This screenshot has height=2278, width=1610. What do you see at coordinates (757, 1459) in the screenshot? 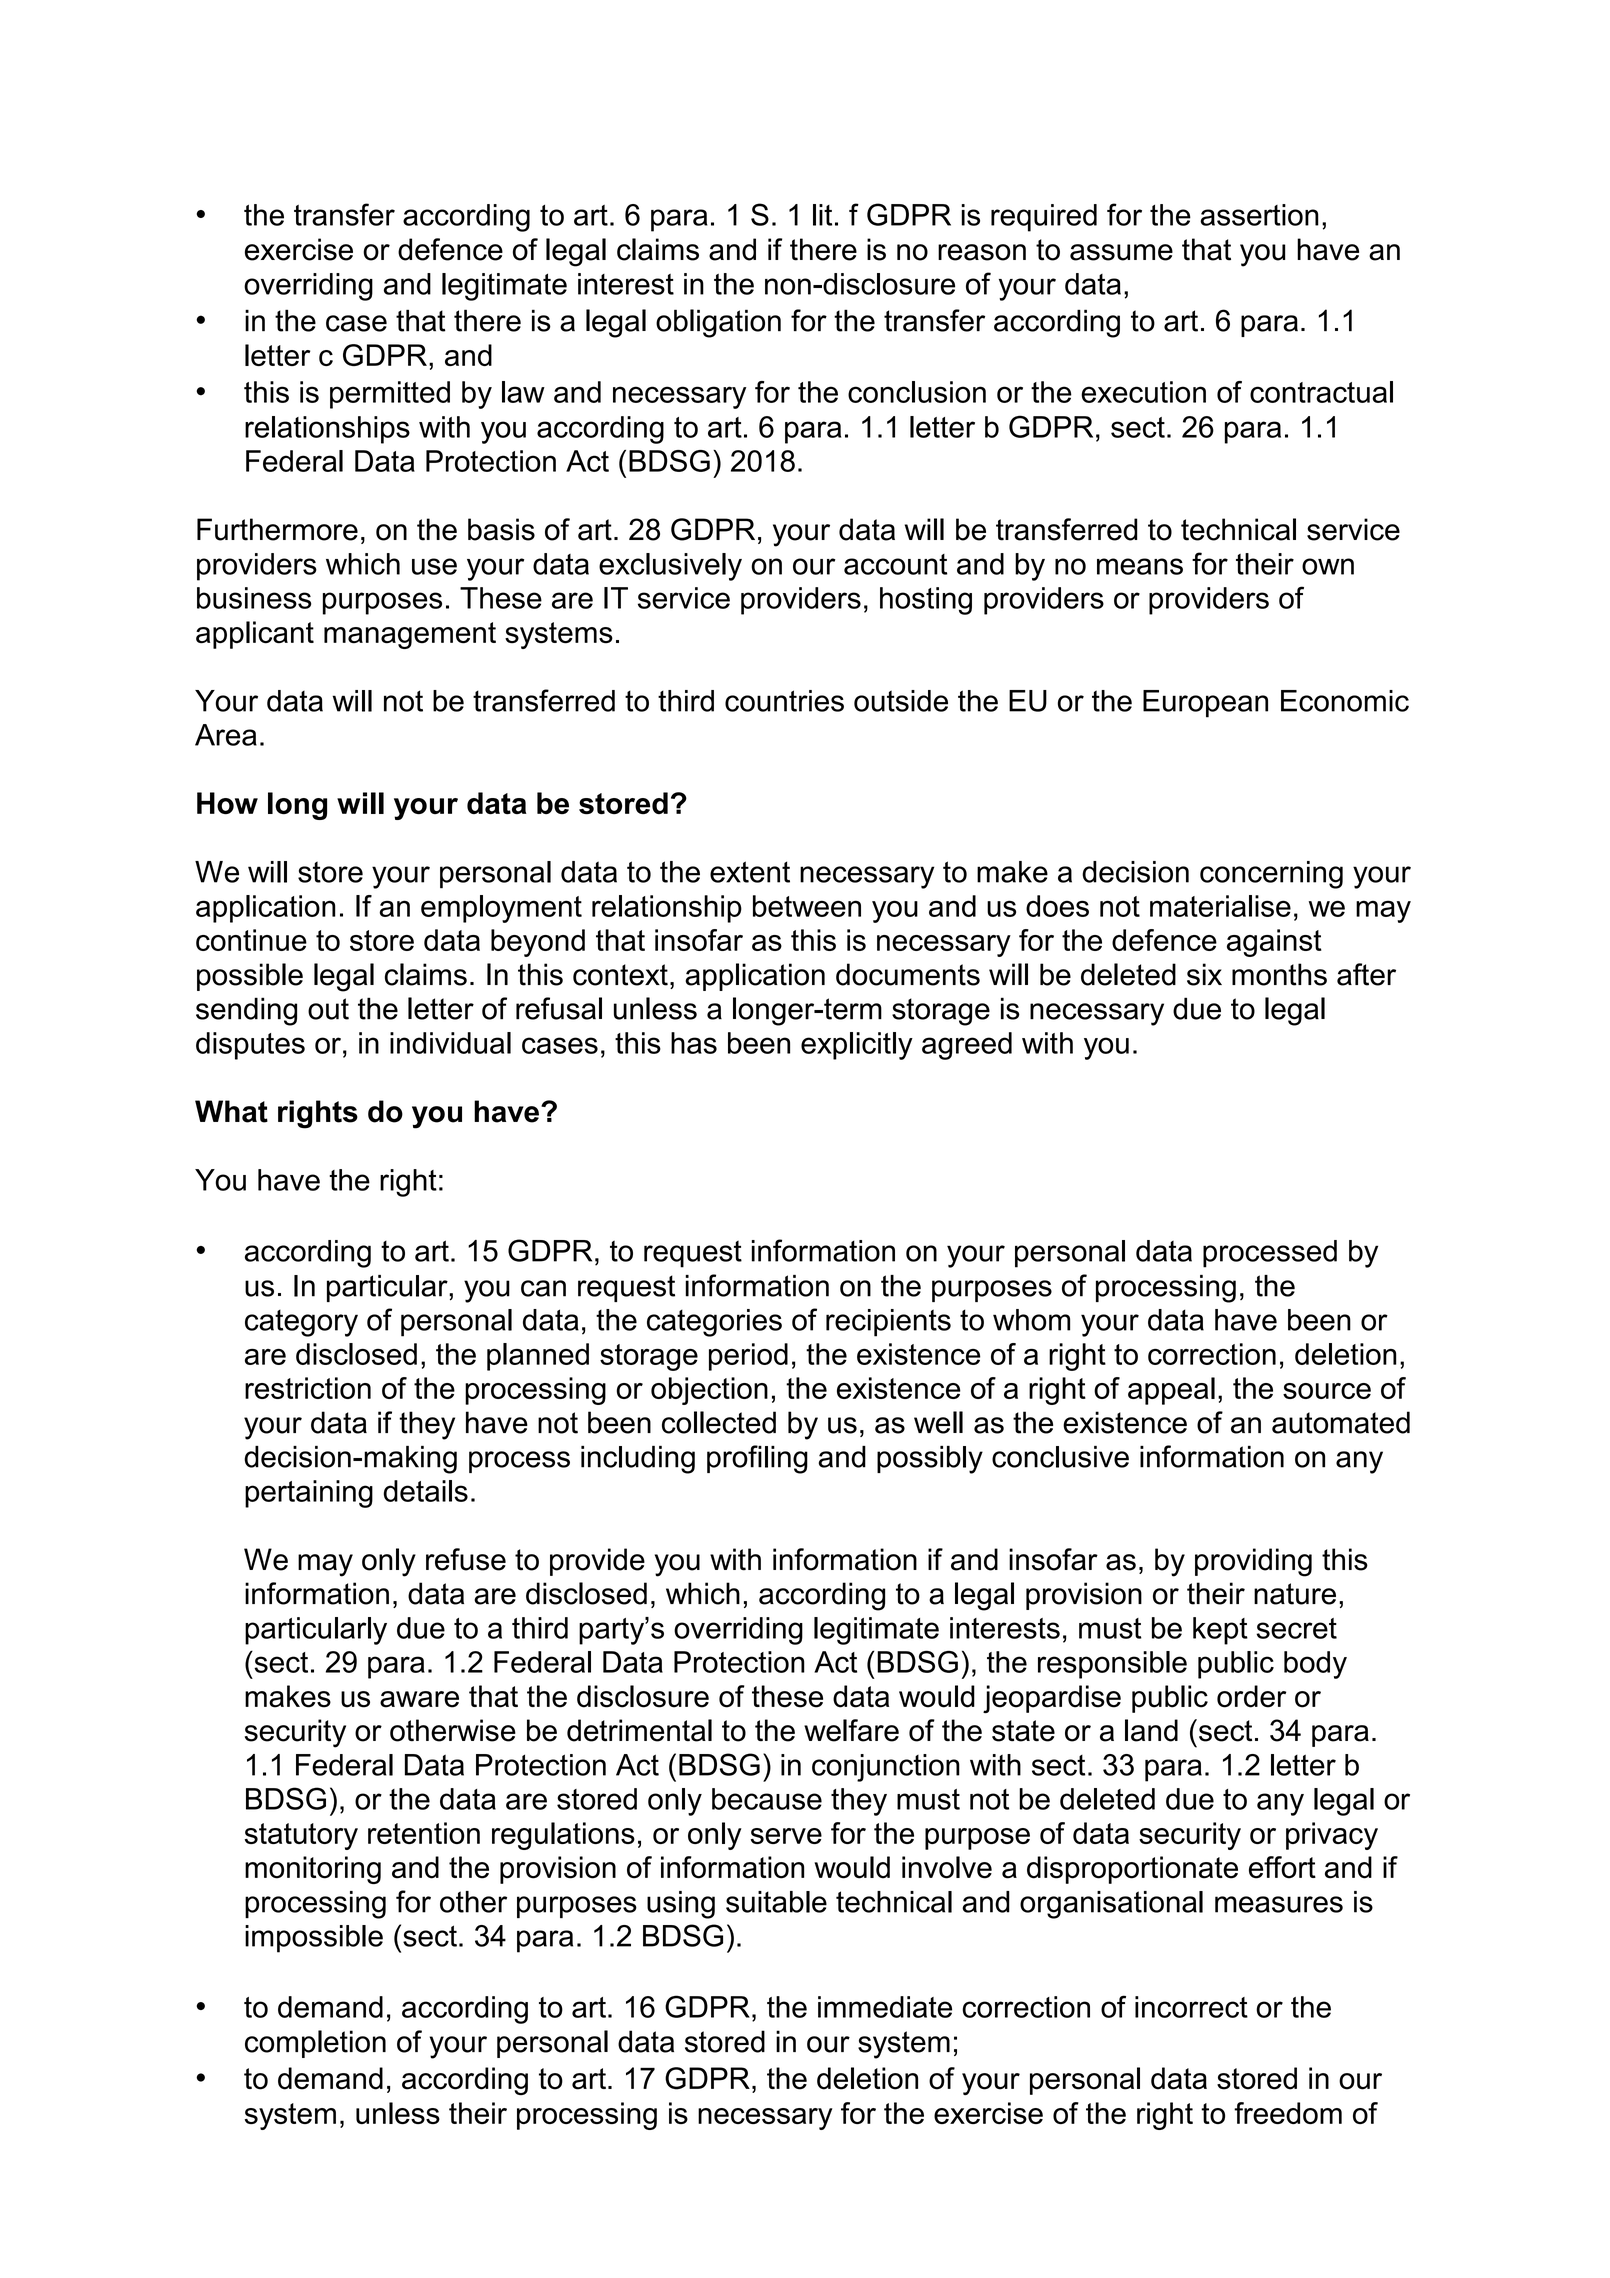
I see `profiling` at bounding box center [757, 1459].
